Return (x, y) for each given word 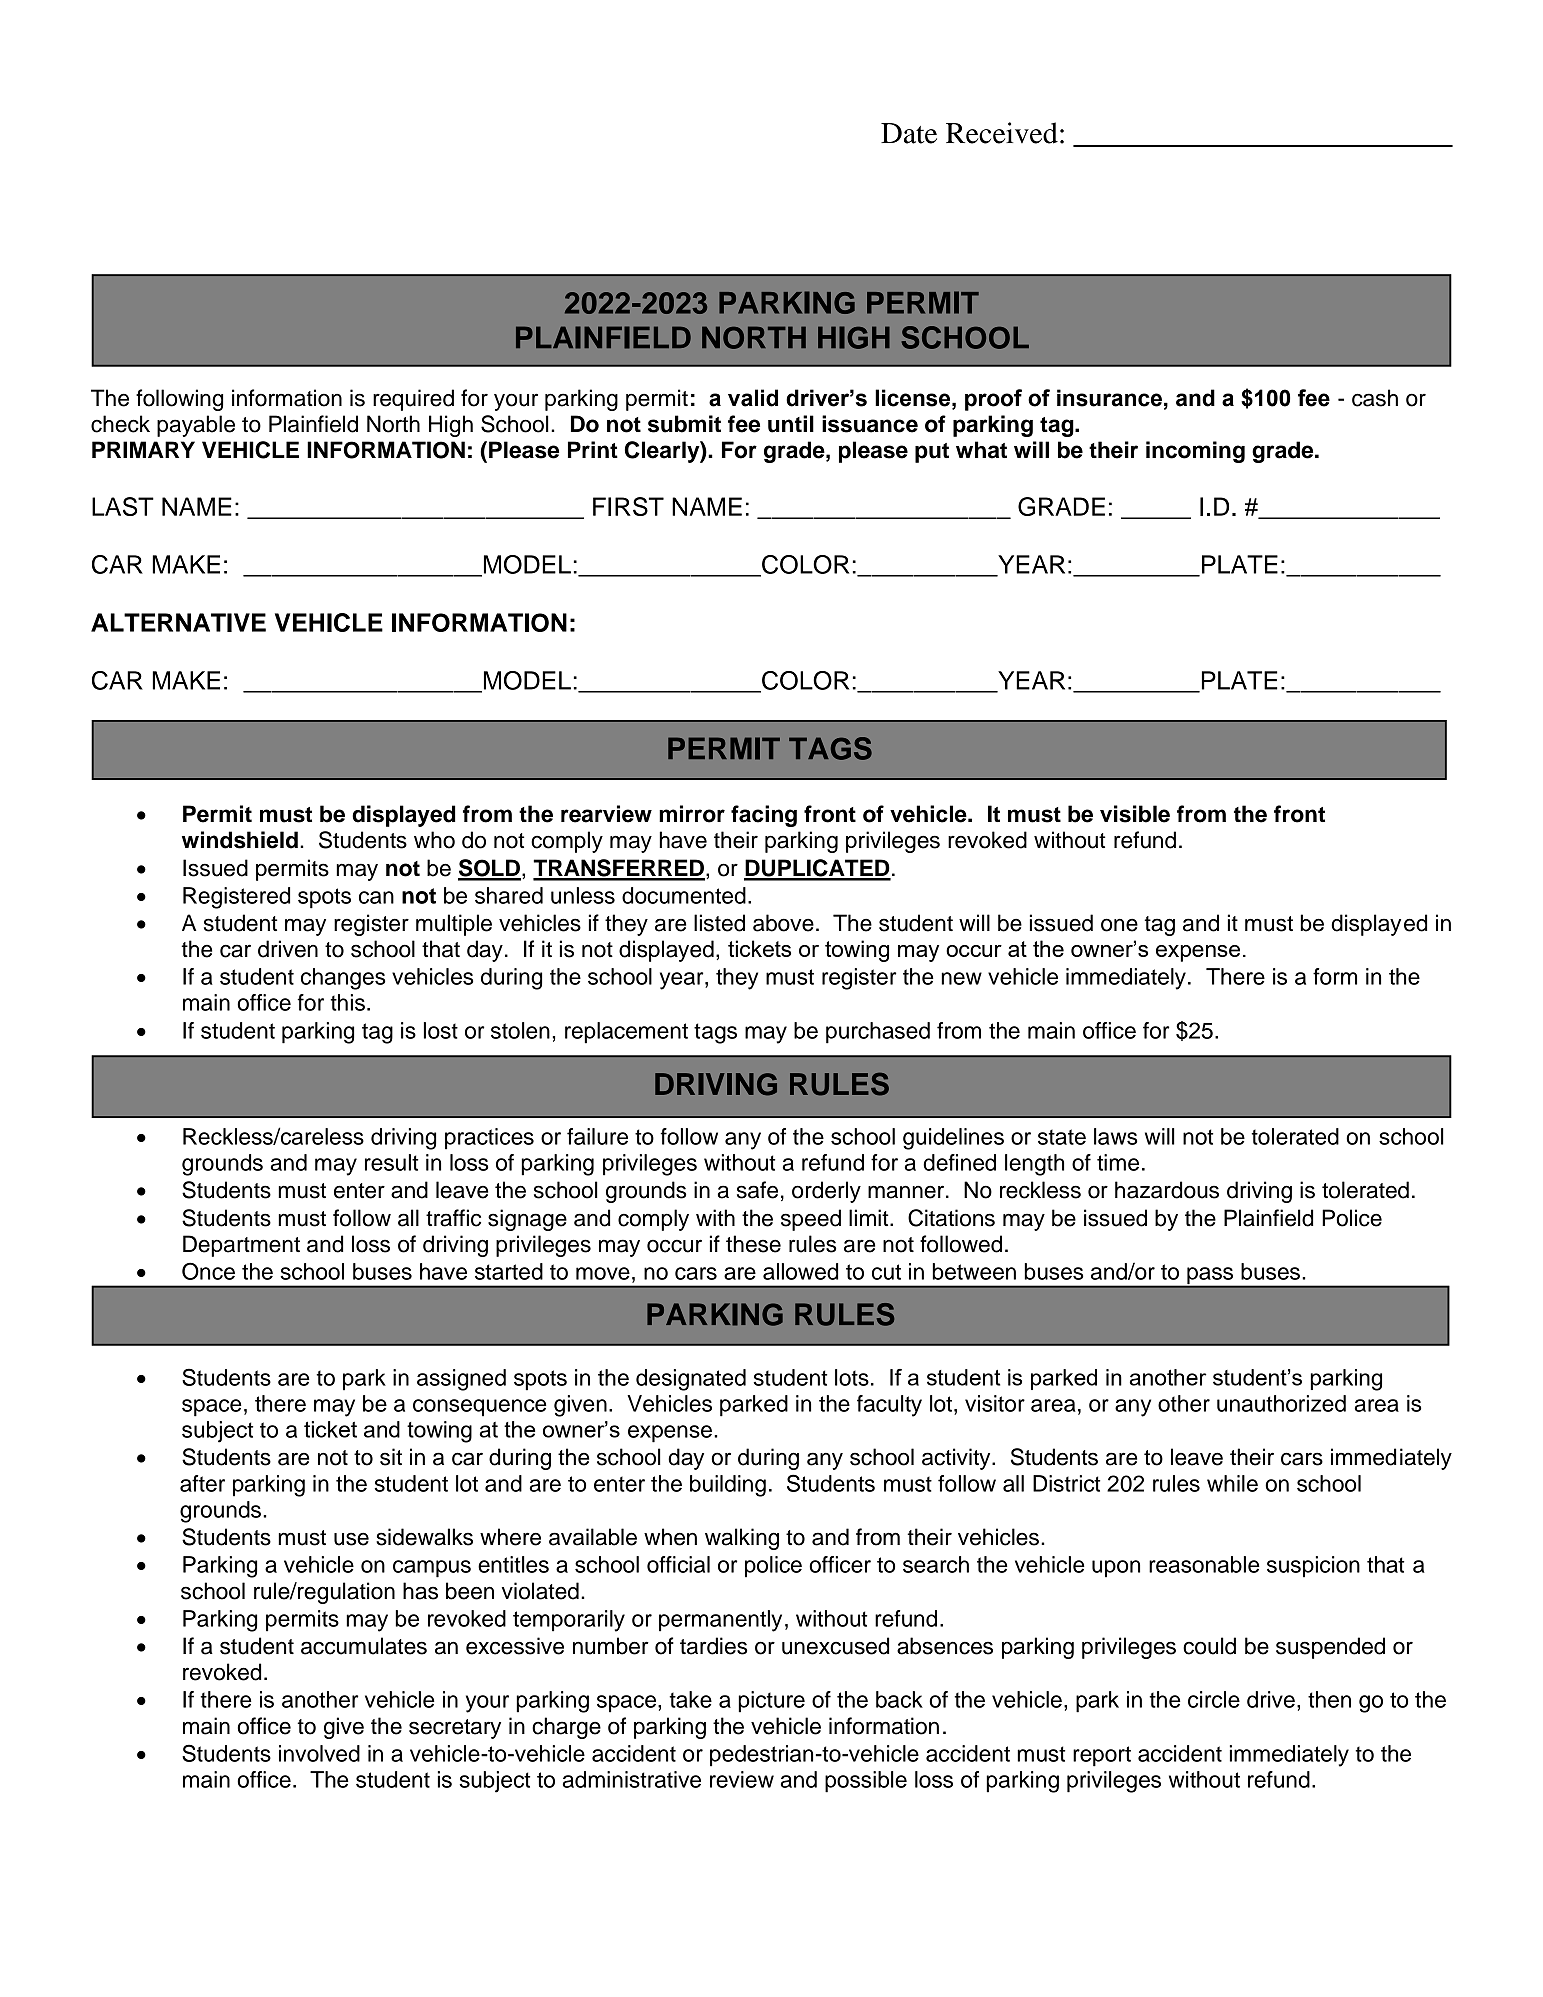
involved (319, 1753)
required (413, 400)
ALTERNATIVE (178, 622)
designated (691, 1380)
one (1119, 925)
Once (208, 1271)
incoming (1195, 452)
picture (771, 1702)
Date (909, 133)
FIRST (628, 506)
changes (343, 979)
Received (1002, 133)
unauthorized (1281, 1403)
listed (719, 923)
